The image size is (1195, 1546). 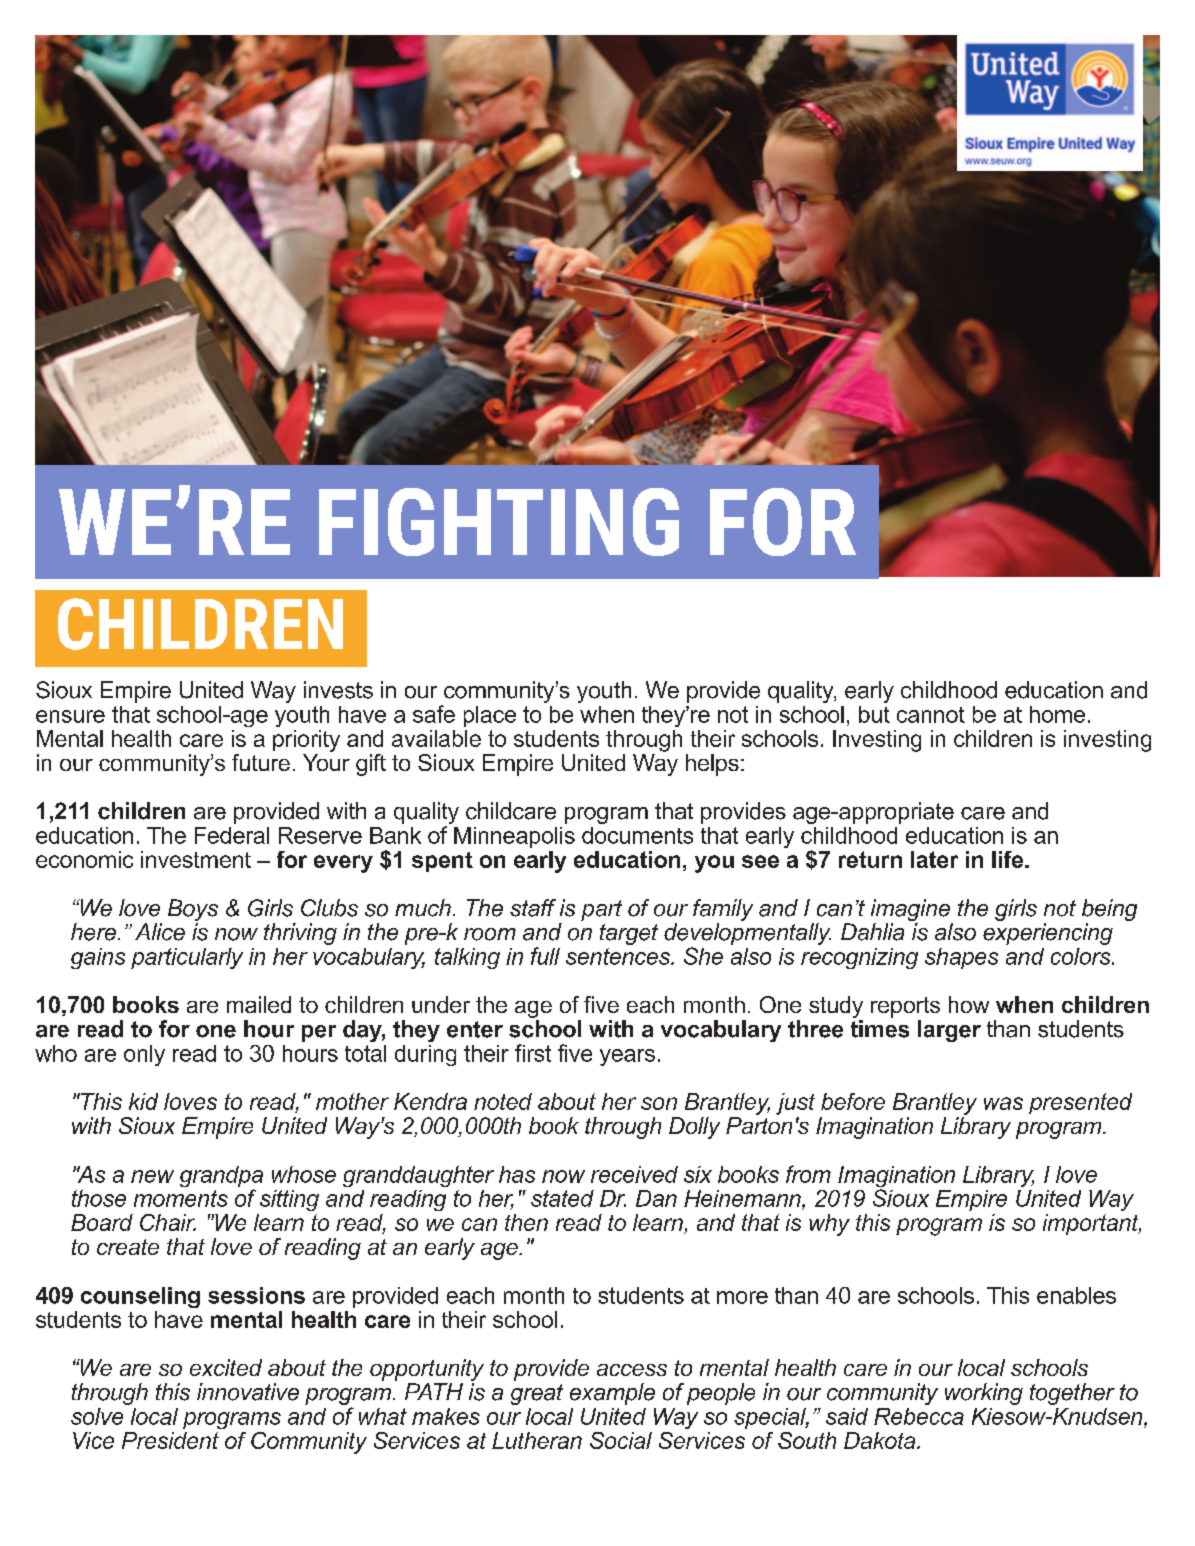 What do you see at coordinates (170, 1440) in the document?
I see `President` at bounding box center [170, 1440].
